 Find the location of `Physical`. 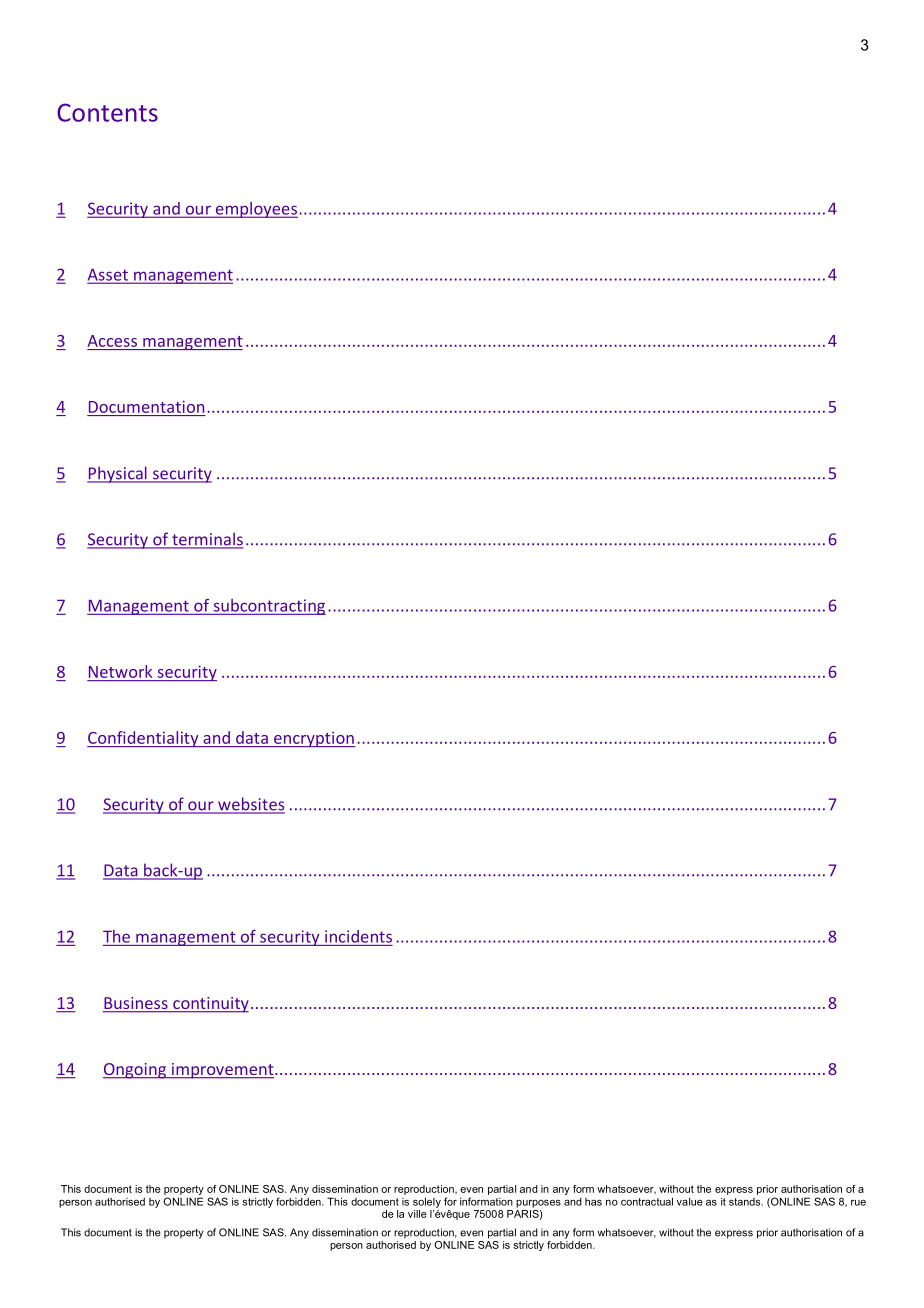

Physical is located at coordinates (118, 474).
